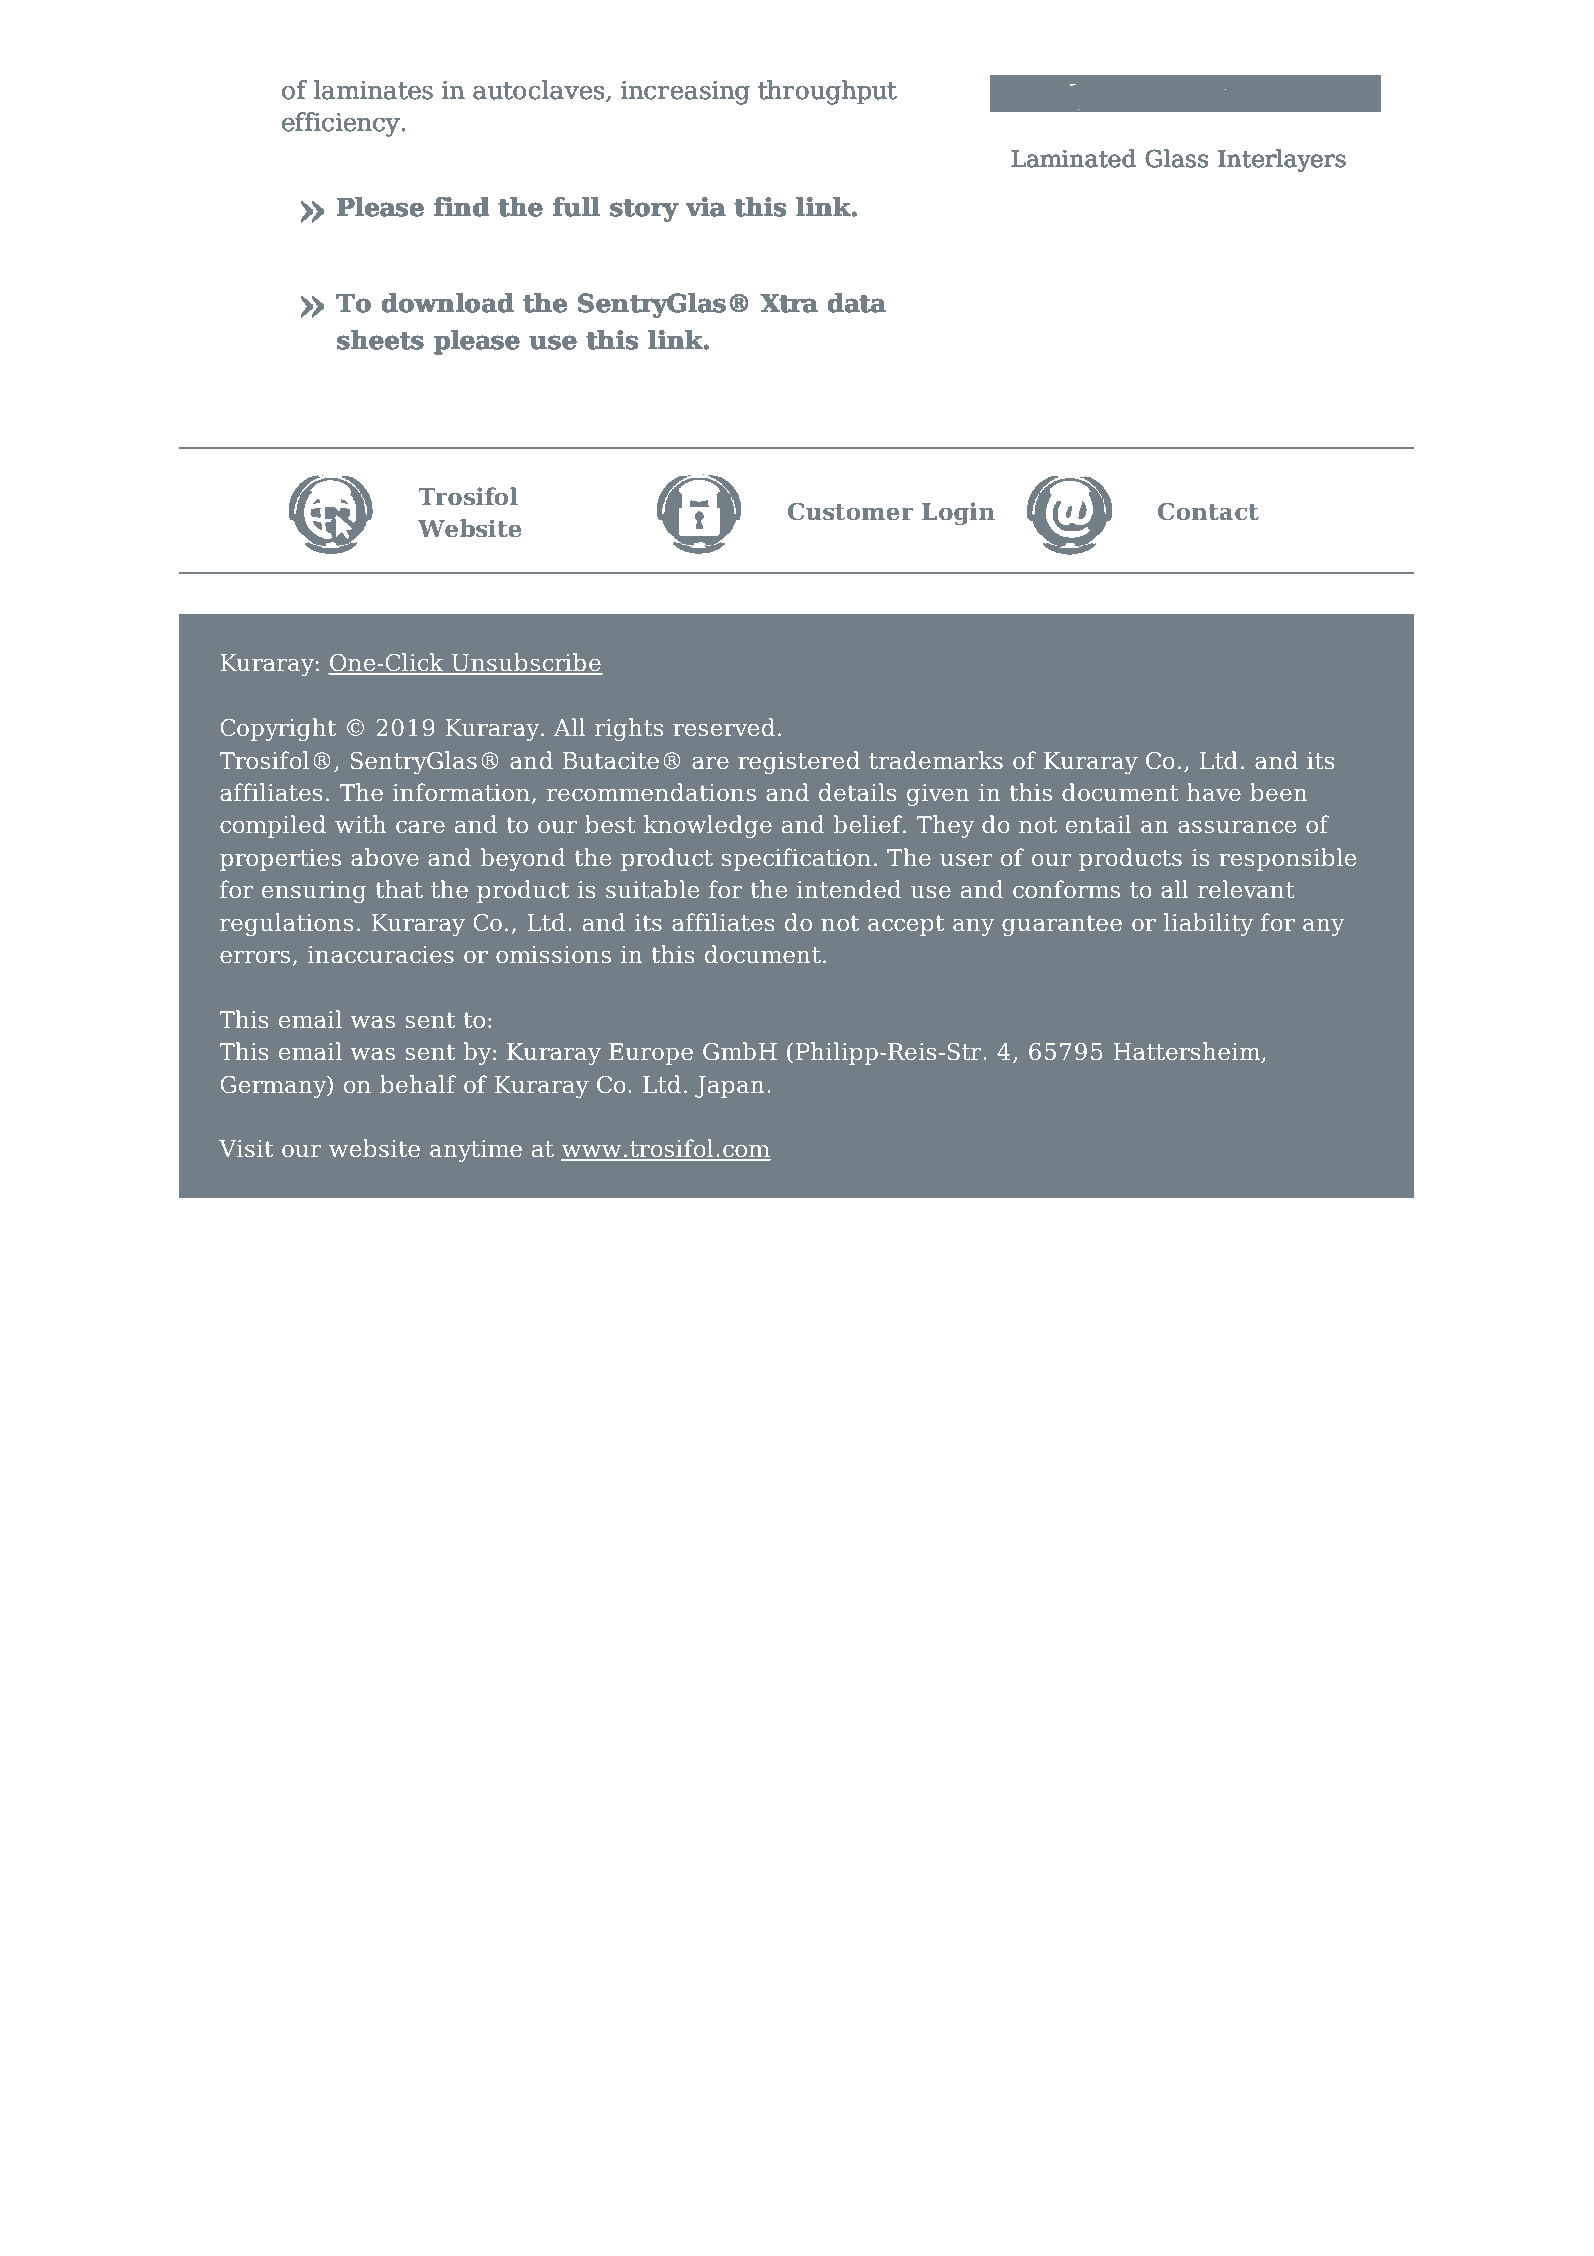 The width and height of the image is (1594, 2256). I want to click on Unsubscribe, so click(526, 663).
